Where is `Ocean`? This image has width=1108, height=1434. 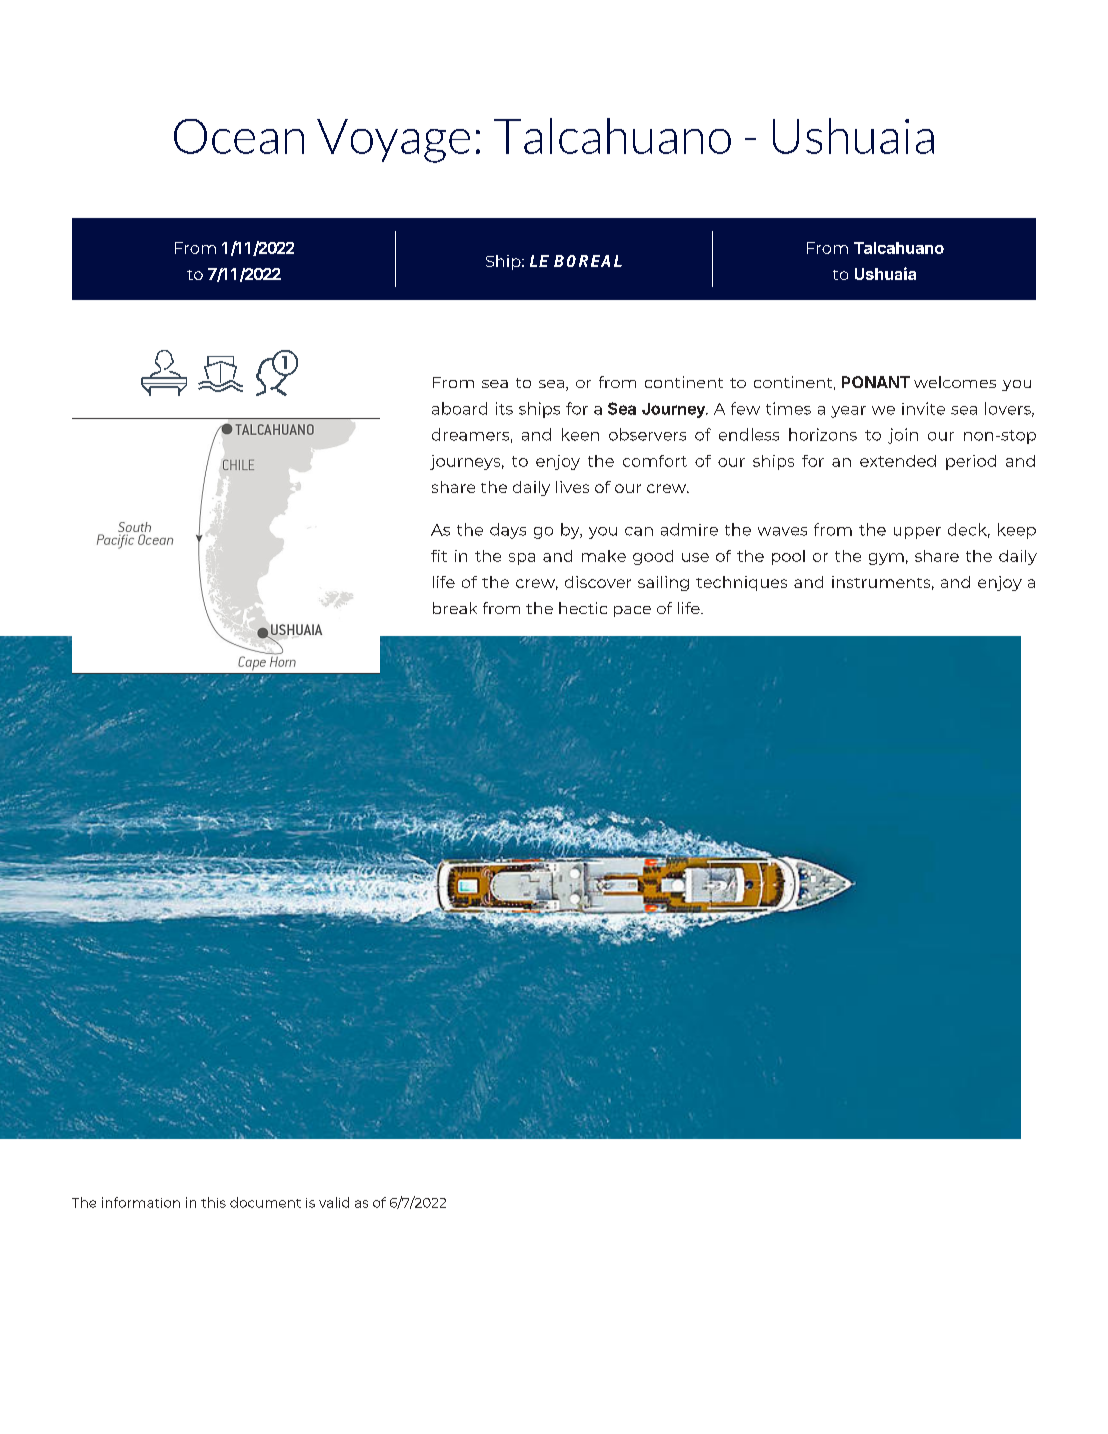 Ocean is located at coordinates (239, 136).
